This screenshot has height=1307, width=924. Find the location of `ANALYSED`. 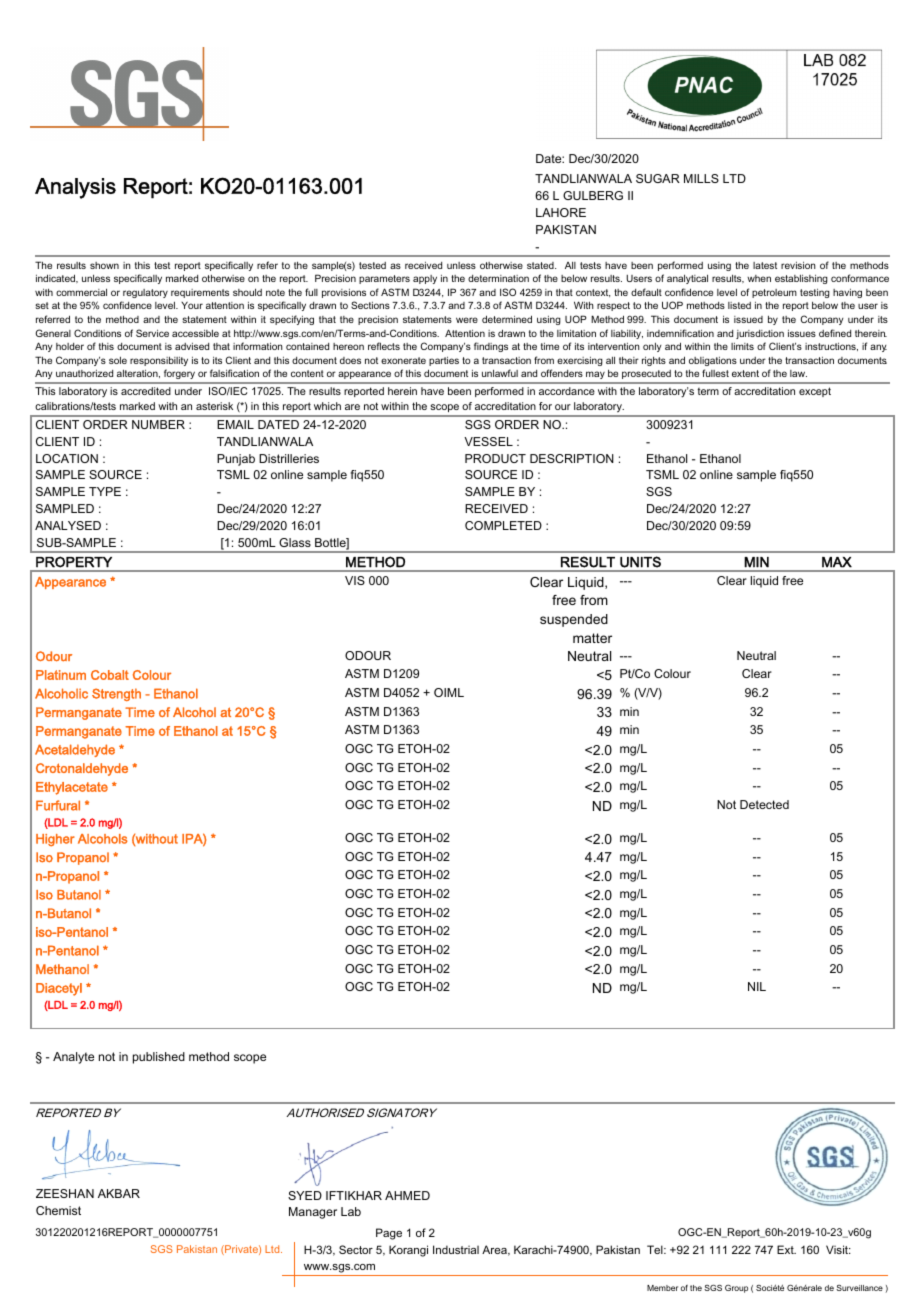

ANALYSED is located at coordinates (68, 525).
